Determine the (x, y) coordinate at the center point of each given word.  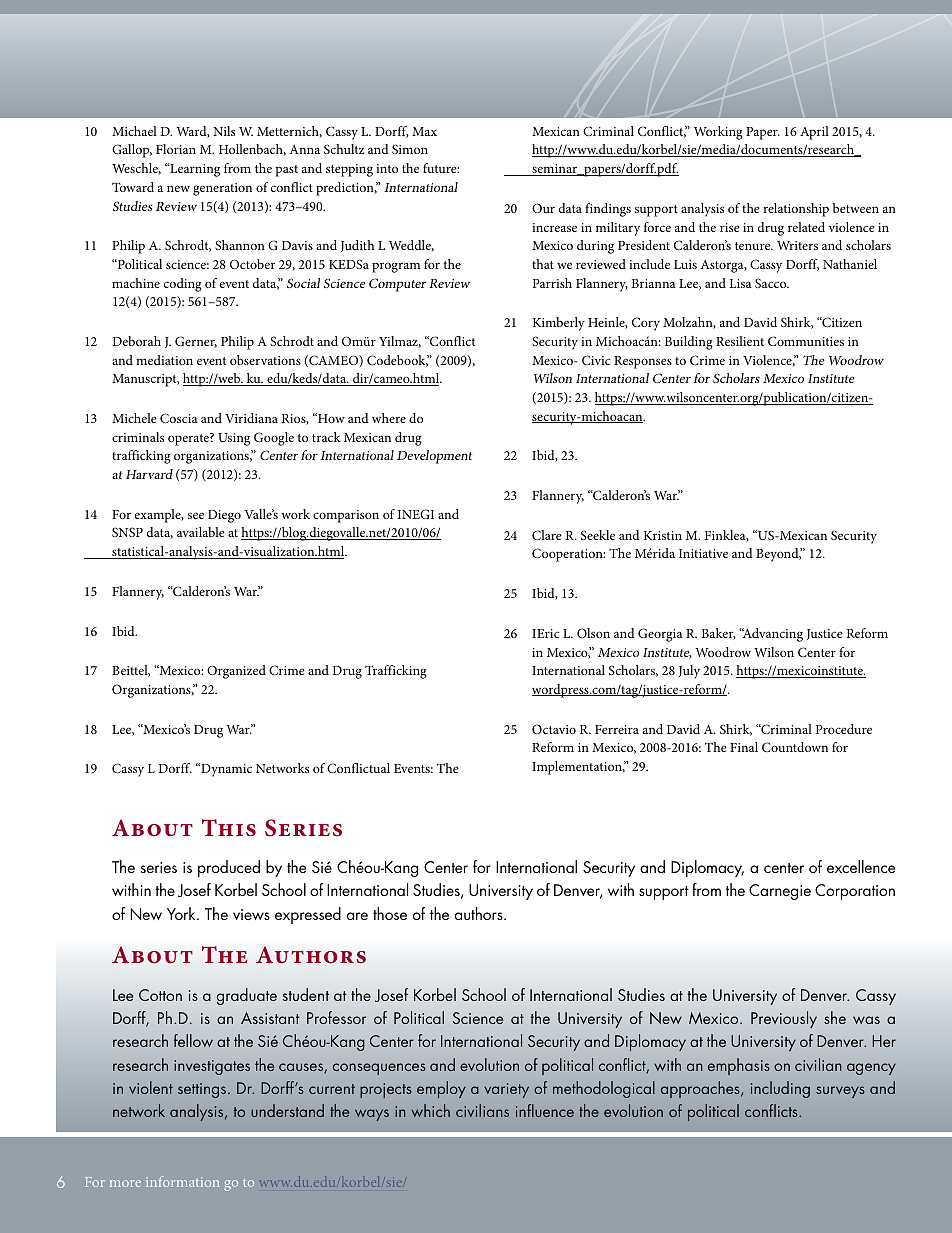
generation (222, 189)
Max (424, 131)
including (780, 1089)
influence (545, 1110)
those (390, 913)
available (201, 532)
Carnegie (780, 892)
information (182, 1181)
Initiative (703, 553)
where (389, 418)
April (814, 133)
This (229, 828)
